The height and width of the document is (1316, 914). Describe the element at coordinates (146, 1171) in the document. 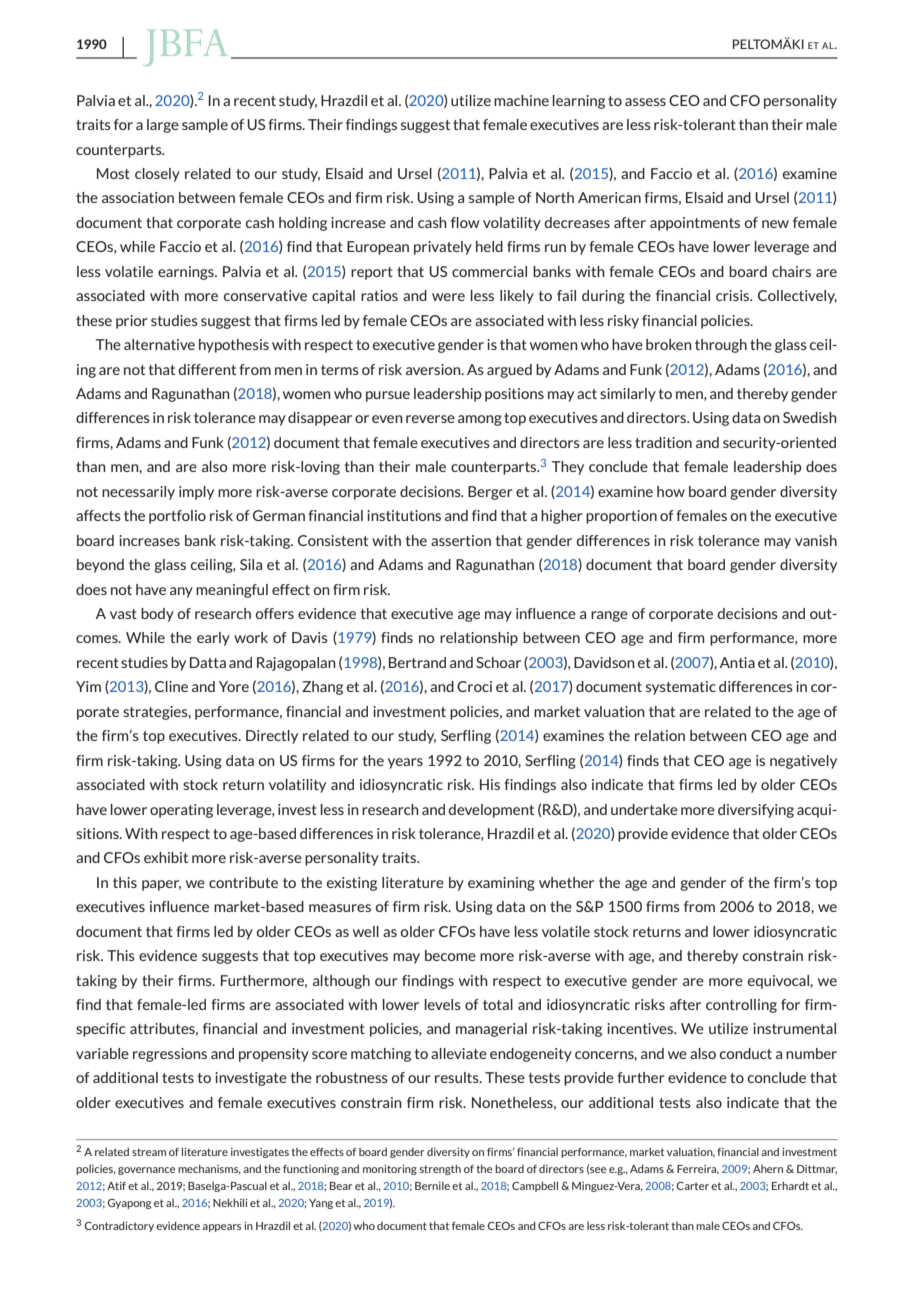

I see `governance` at that location.
